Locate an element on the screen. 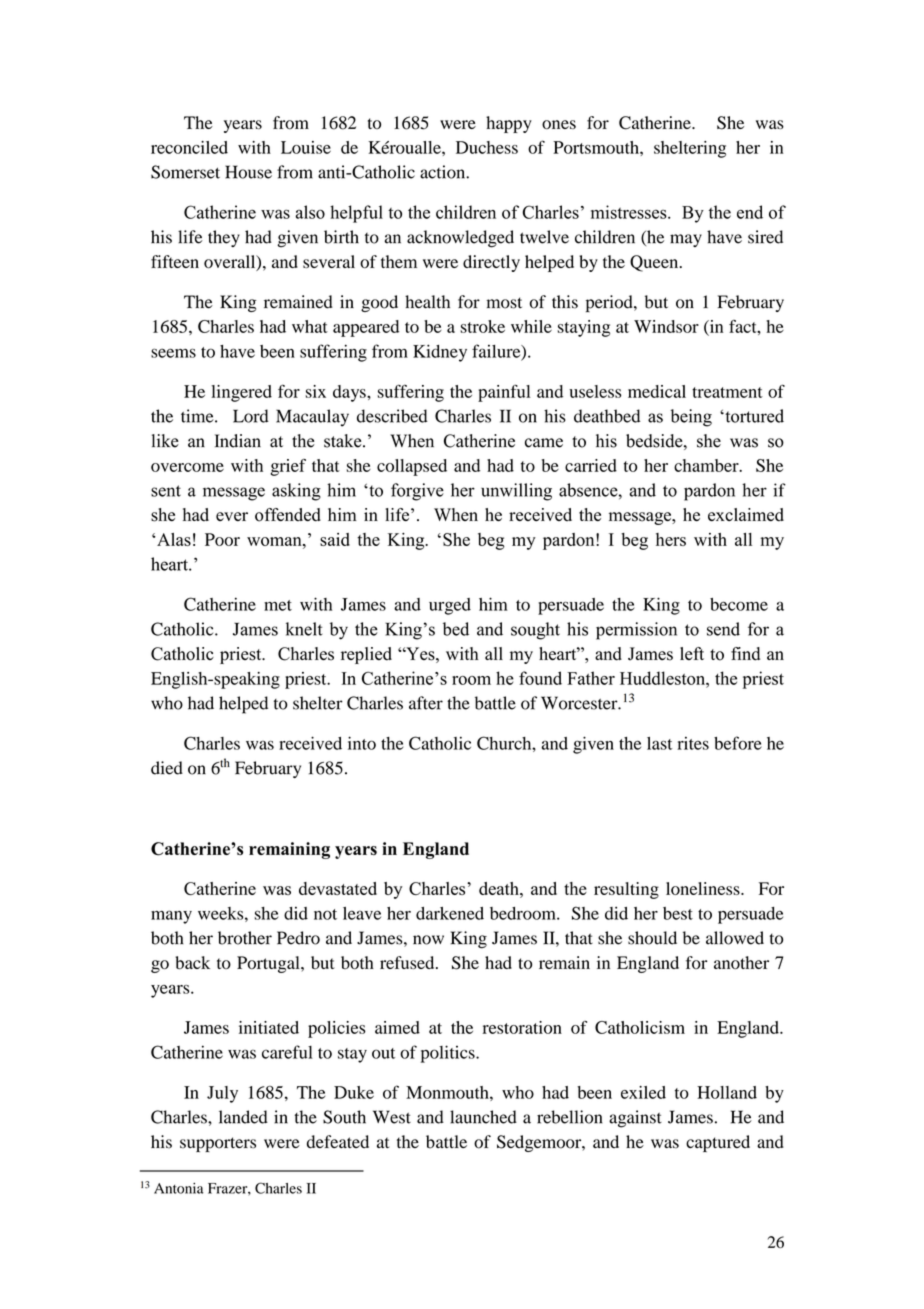 Image resolution: width=924 pixels, height=1309 pixels. painful is located at coordinates (504, 393).
